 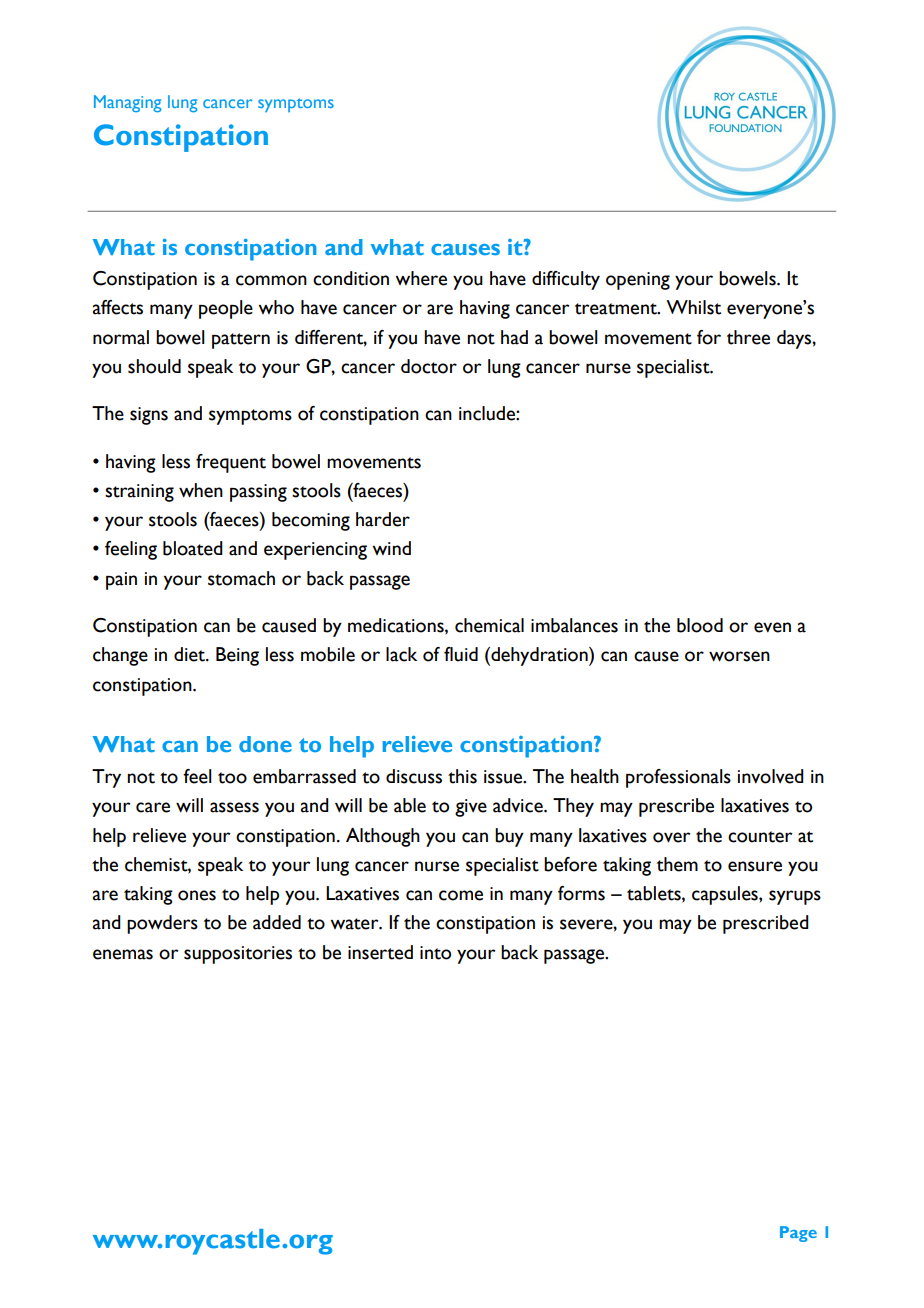 I want to click on care, so click(x=153, y=807).
